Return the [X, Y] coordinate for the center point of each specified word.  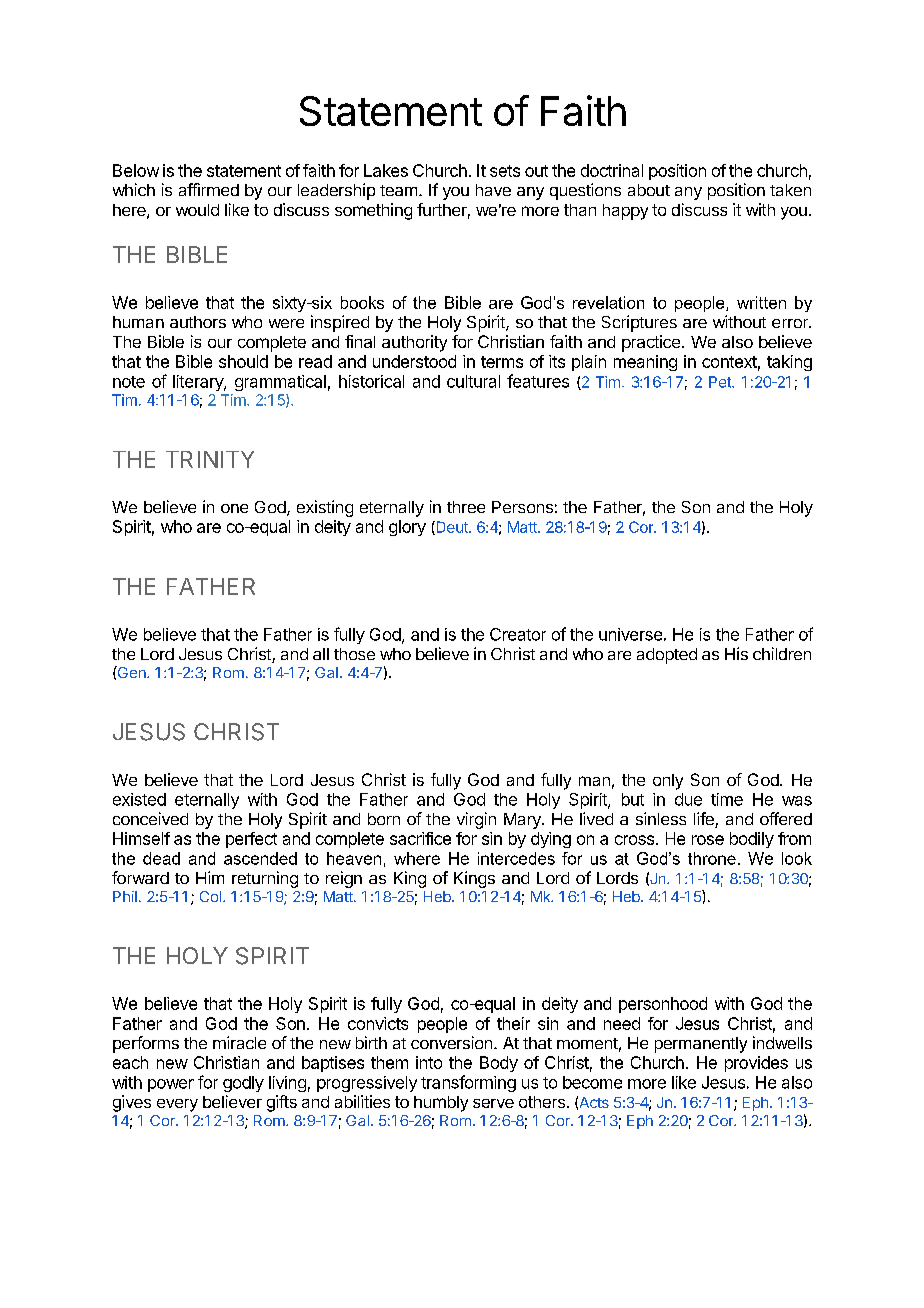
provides [756, 1064]
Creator [518, 634]
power [171, 1085]
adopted [667, 656]
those [354, 654]
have [493, 190]
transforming [468, 1083]
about [649, 190]
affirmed [209, 189]
